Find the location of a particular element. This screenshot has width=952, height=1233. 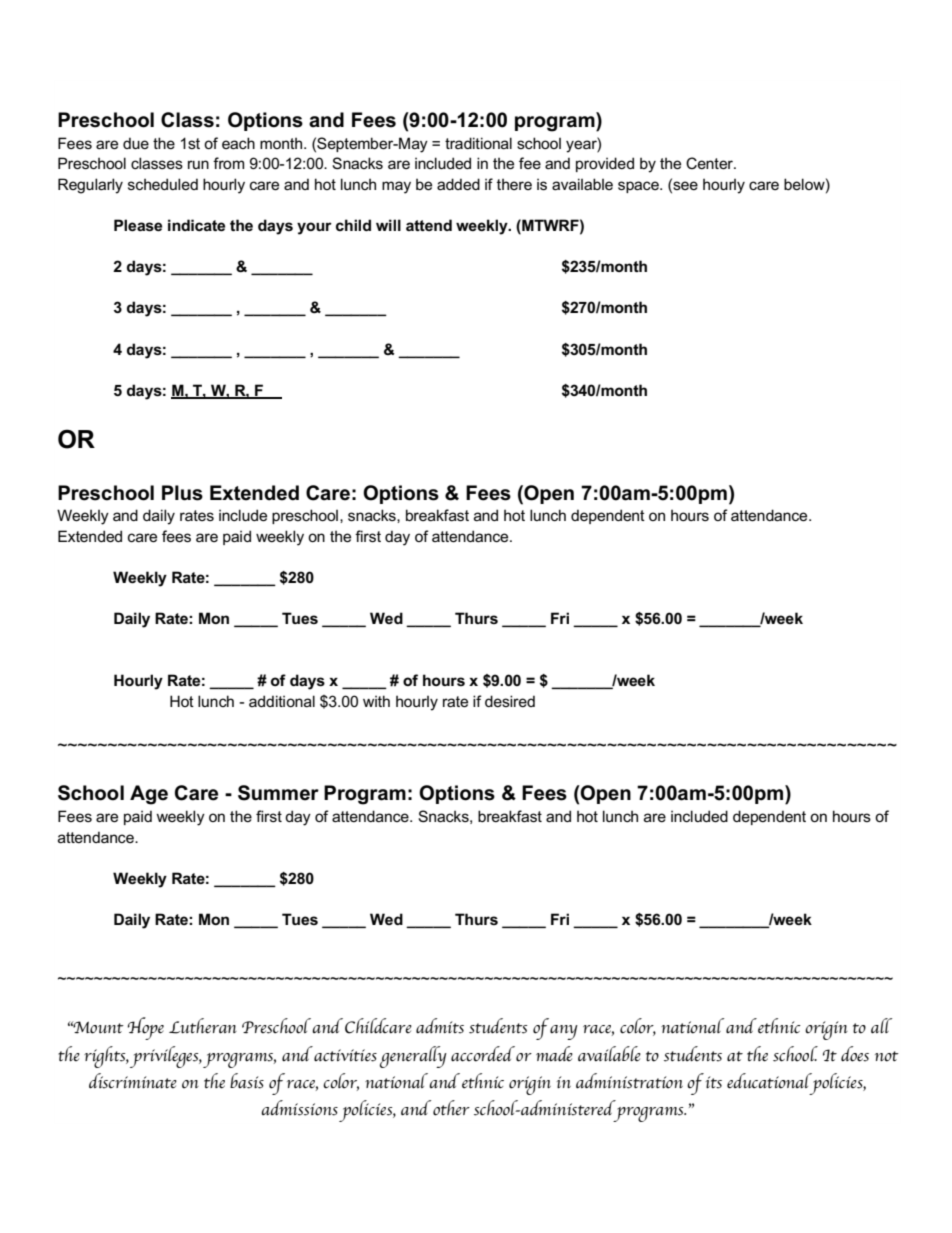

privileges is located at coordinates (165, 1057).
